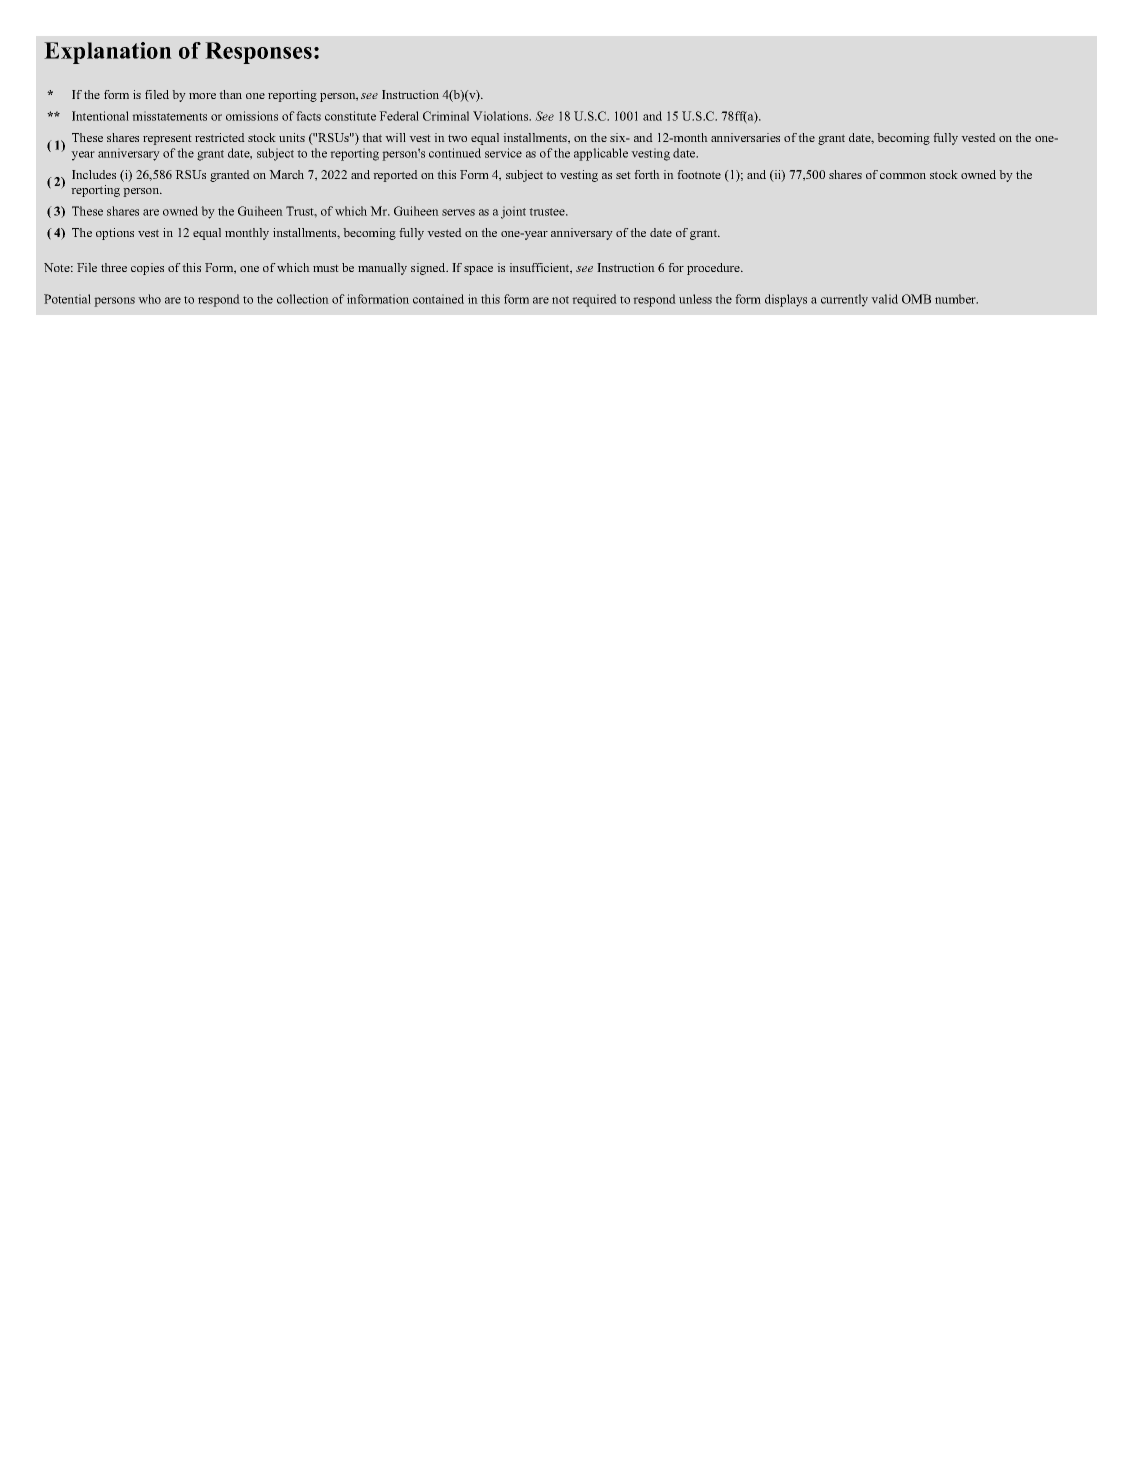 The width and height of the screenshot is (1133, 1466). I want to click on procedure, so click(714, 269).
